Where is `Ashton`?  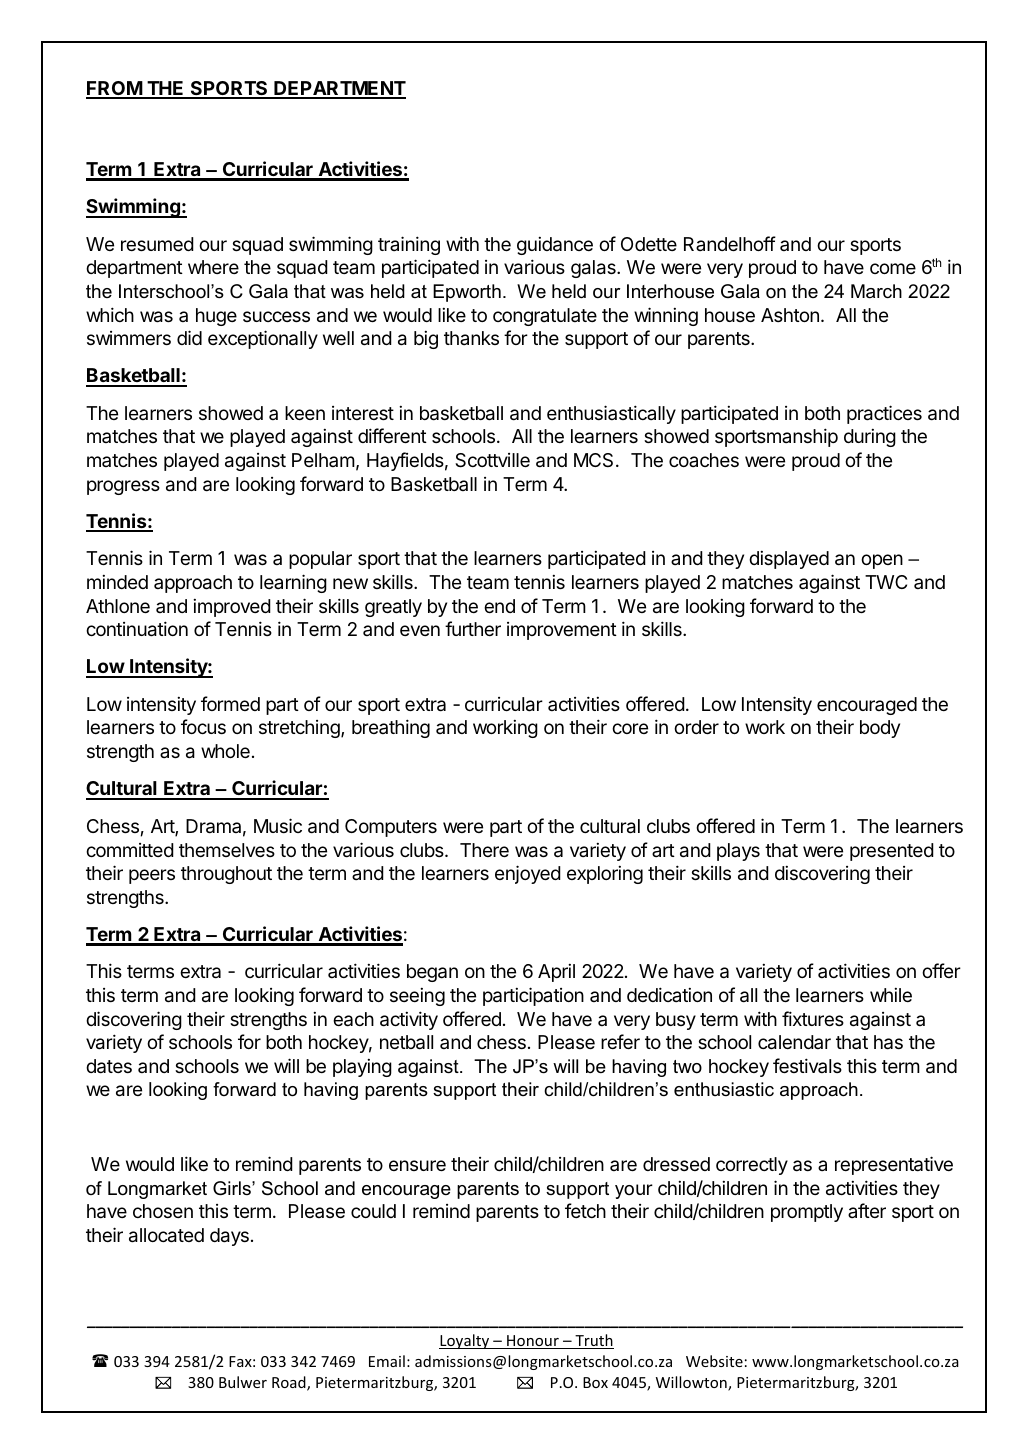
Ashton is located at coordinates (790, 315).
